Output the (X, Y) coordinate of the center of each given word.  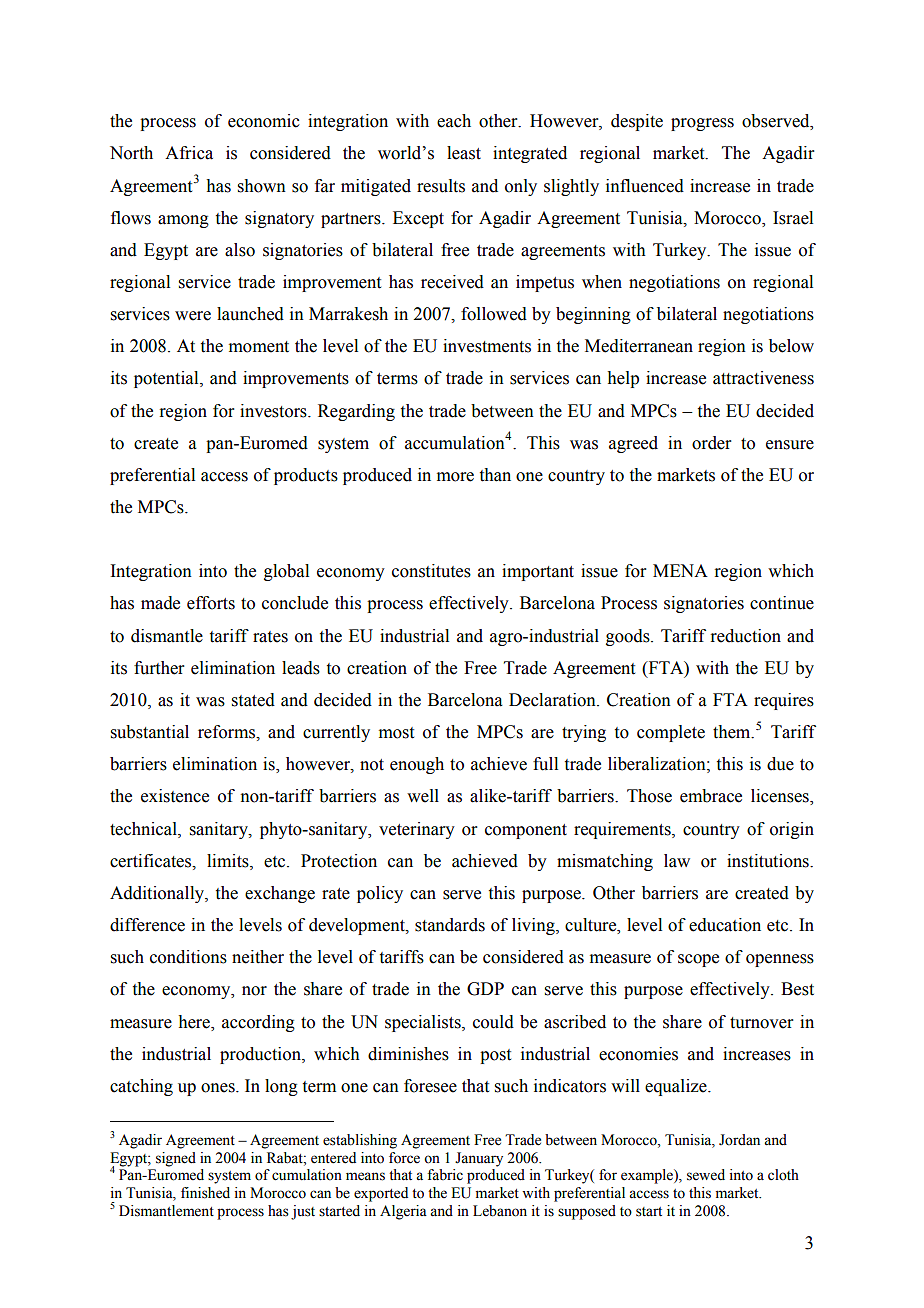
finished (205, 1193)
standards (450, 925)
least (464, 153)
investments (487, 346)
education (725, 925)
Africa (189, 153)
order (712, 443)
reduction (745, 636)
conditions (188, 957)
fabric (445, 1175)
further (159, 668)
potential (167, 379)
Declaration (553, 700)
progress (702, 124)
